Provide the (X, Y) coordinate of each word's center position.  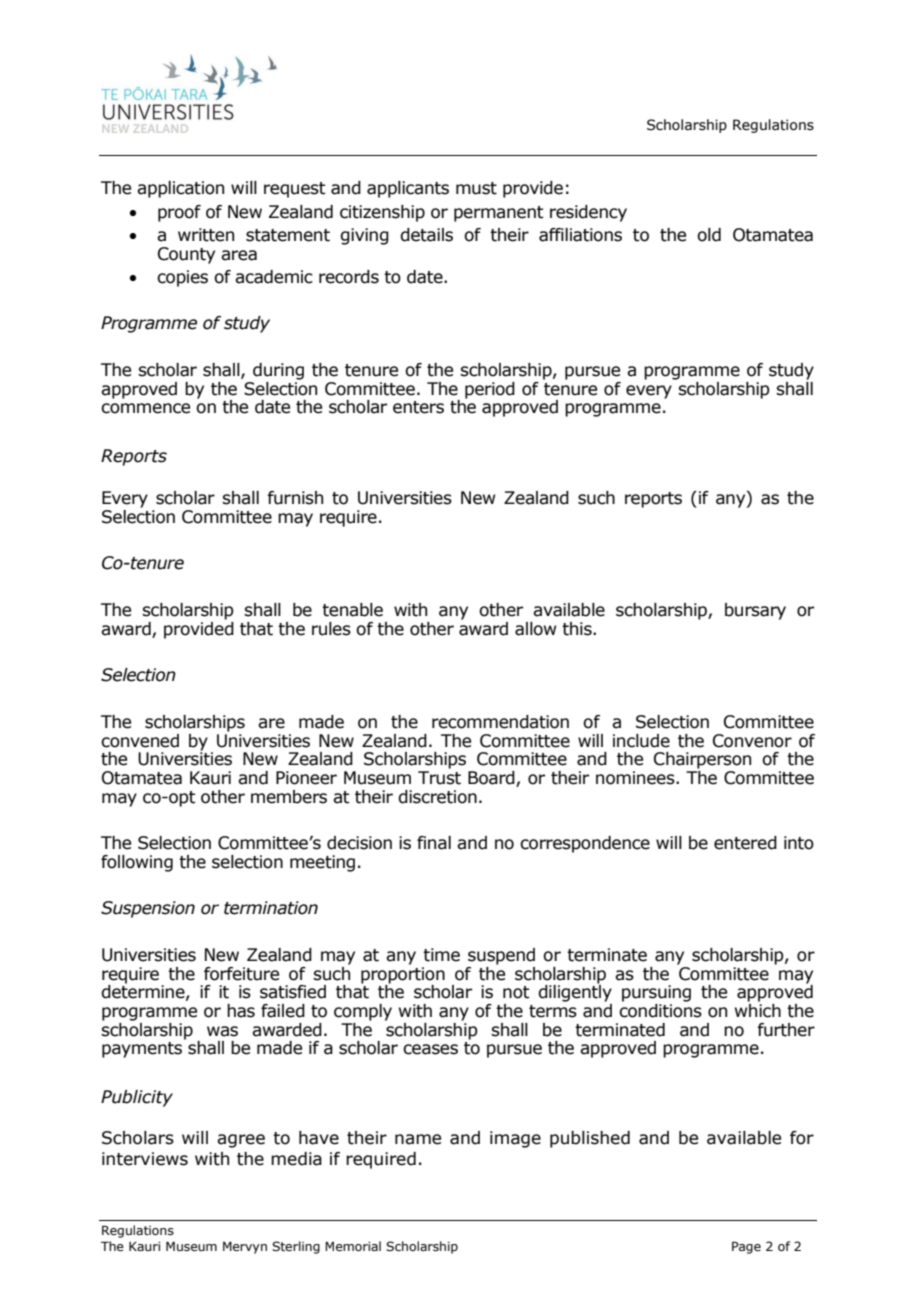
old (709, 235)
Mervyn (245, 1247)
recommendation (500, 722)
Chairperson (702, 760)
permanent (499, 214)
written (206, 235)
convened (140, 741)
